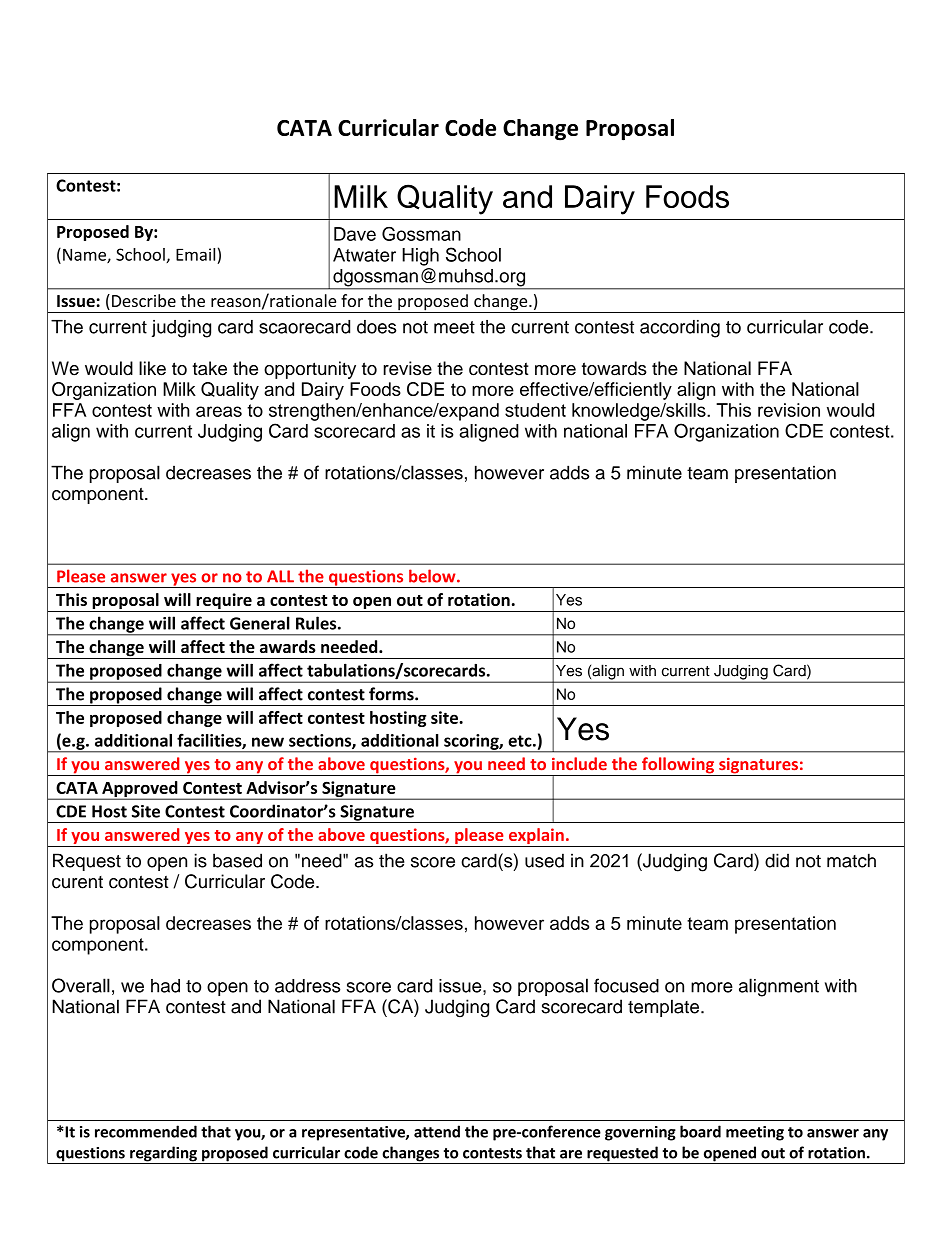 The width and height of the screenshot is (952, 1233). Describe the element at coordinates (433, 576) in the screenshot. I see `below` at that location.
